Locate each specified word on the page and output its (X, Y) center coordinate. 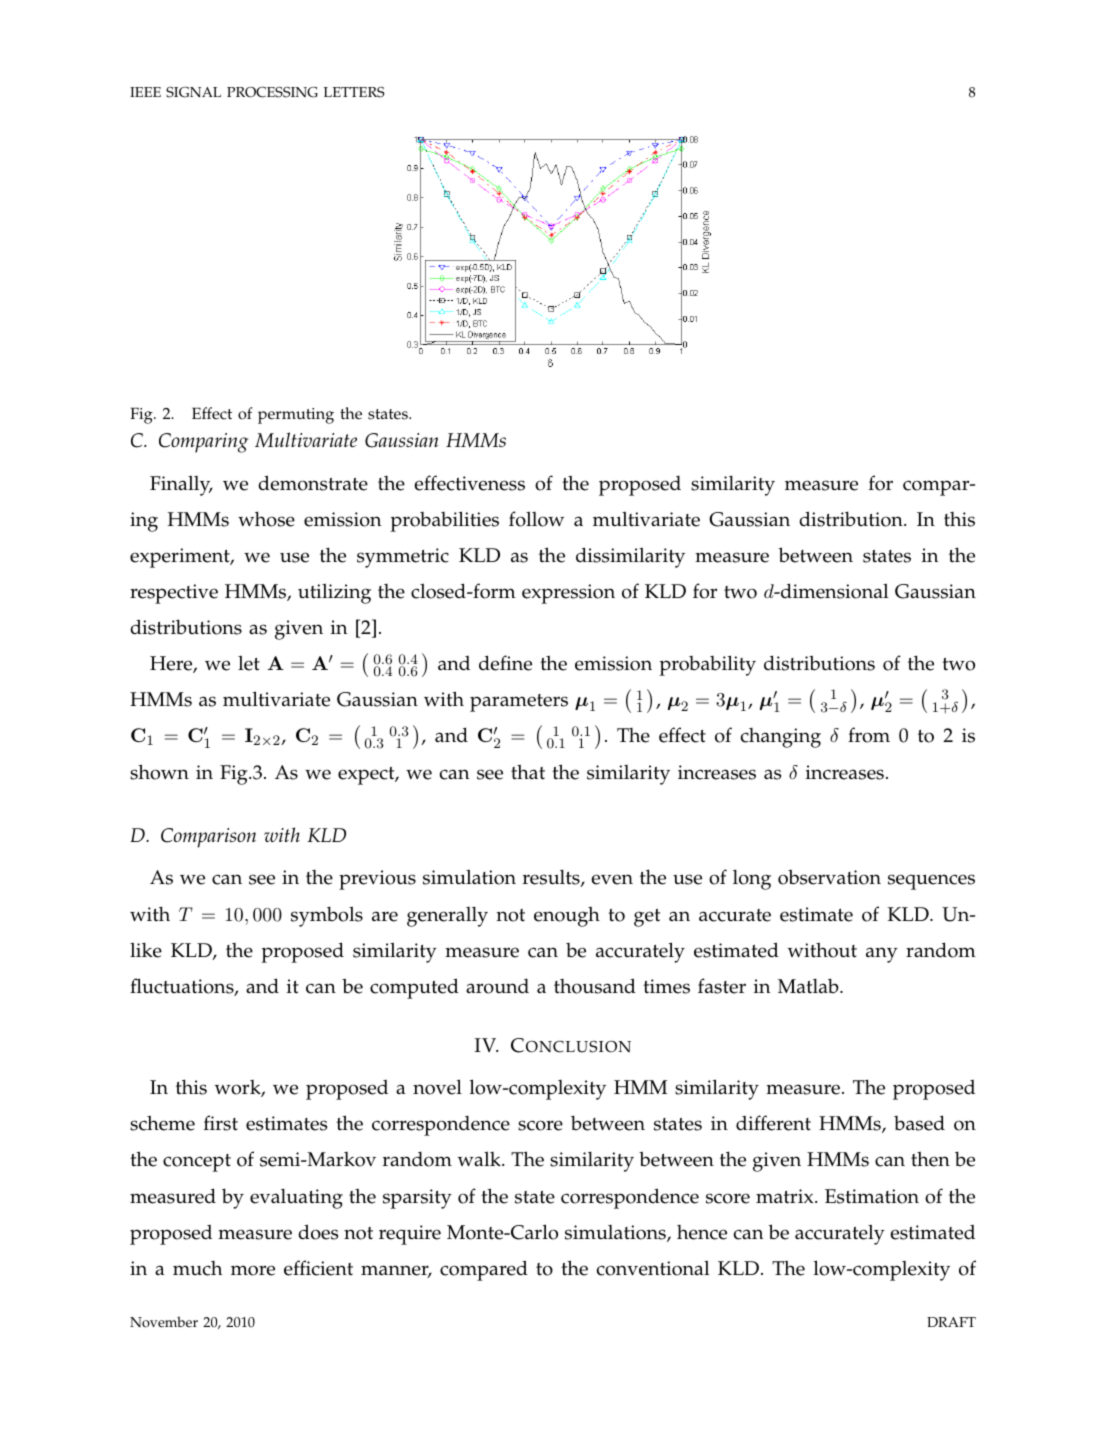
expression (568, 594)
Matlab (809, 985)
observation (829, 877)
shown (159, 772)
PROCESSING (272, 92)
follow (536, 519)
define (505, 663)
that (528, 771)
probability (707, 665)
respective (174, 594)
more (253, 1270)
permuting (296, 416)
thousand (595, 986)
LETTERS (354, 92)
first (221, 1123)
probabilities (444, 521)
